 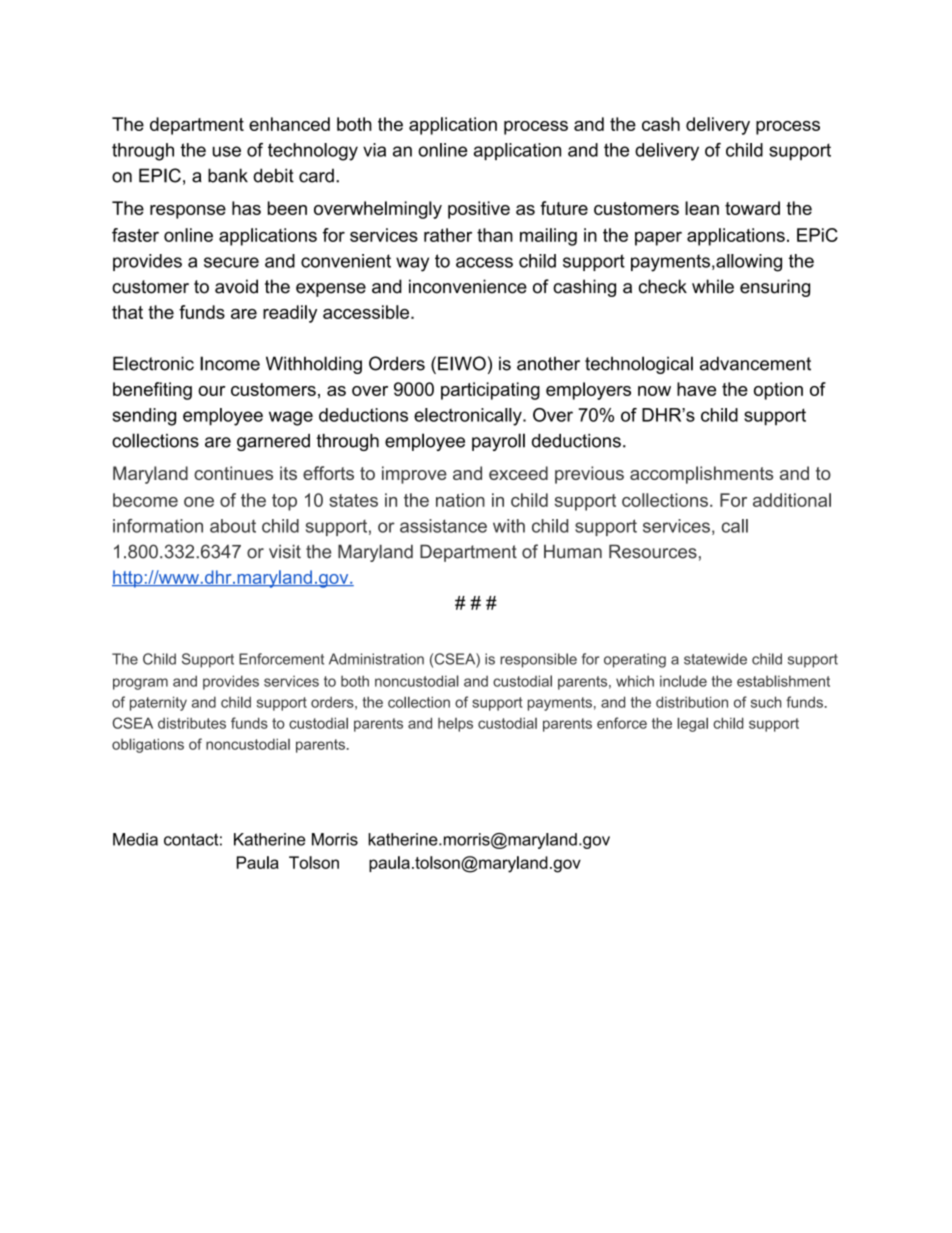 What do you see at coordinates (374, 150) in the screenshot?
I see `via` at bounding box center [374, 150].
